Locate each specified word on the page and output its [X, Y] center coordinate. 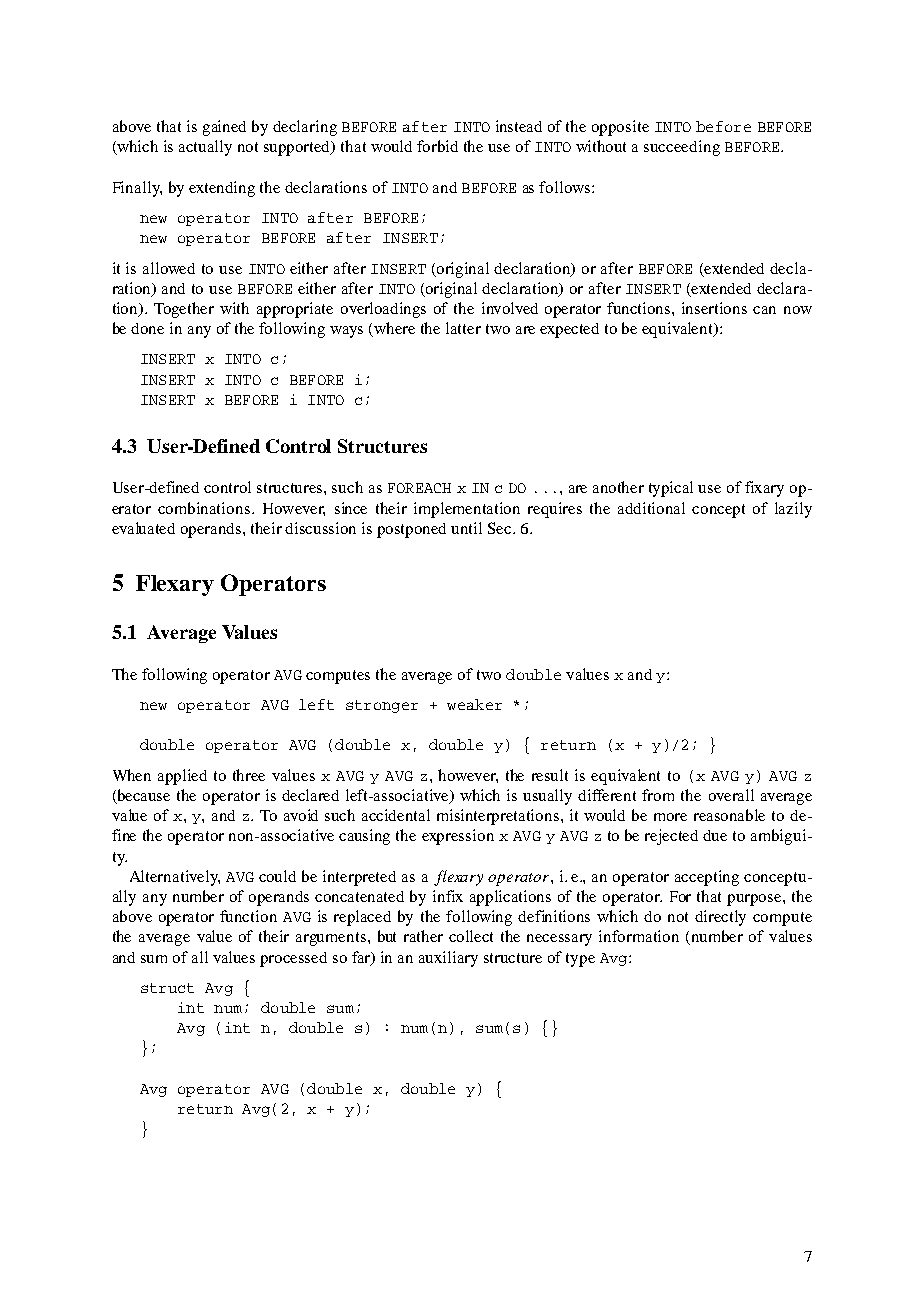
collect [471, 936]
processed [293, 959]
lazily [793, 510]
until [466, 528]
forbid [437, 146]
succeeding [682, 148]
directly [720, 918]
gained [224, 128]
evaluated [143, 528]
